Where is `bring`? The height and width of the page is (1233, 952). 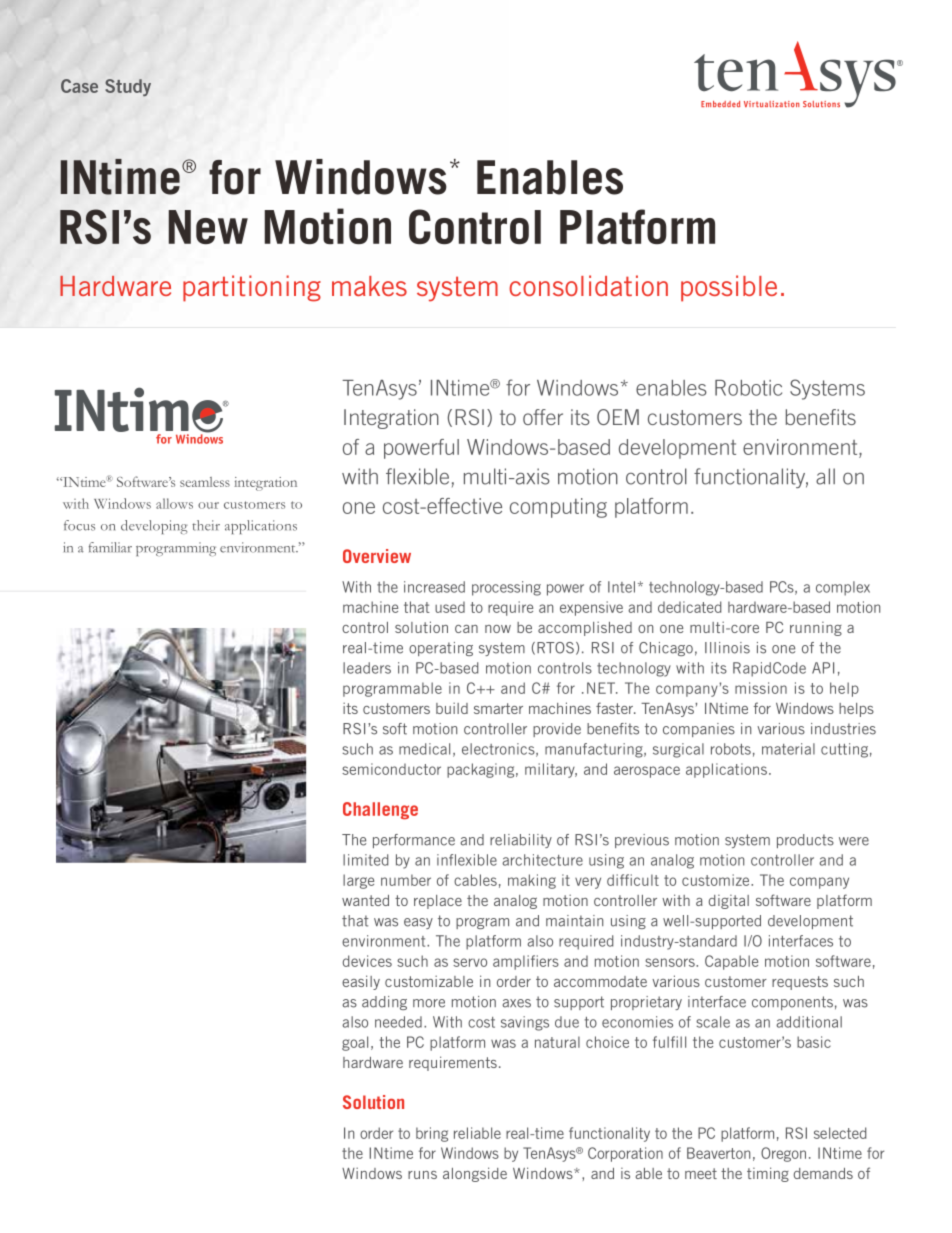 bring is located at coordinates (432, 1134).
